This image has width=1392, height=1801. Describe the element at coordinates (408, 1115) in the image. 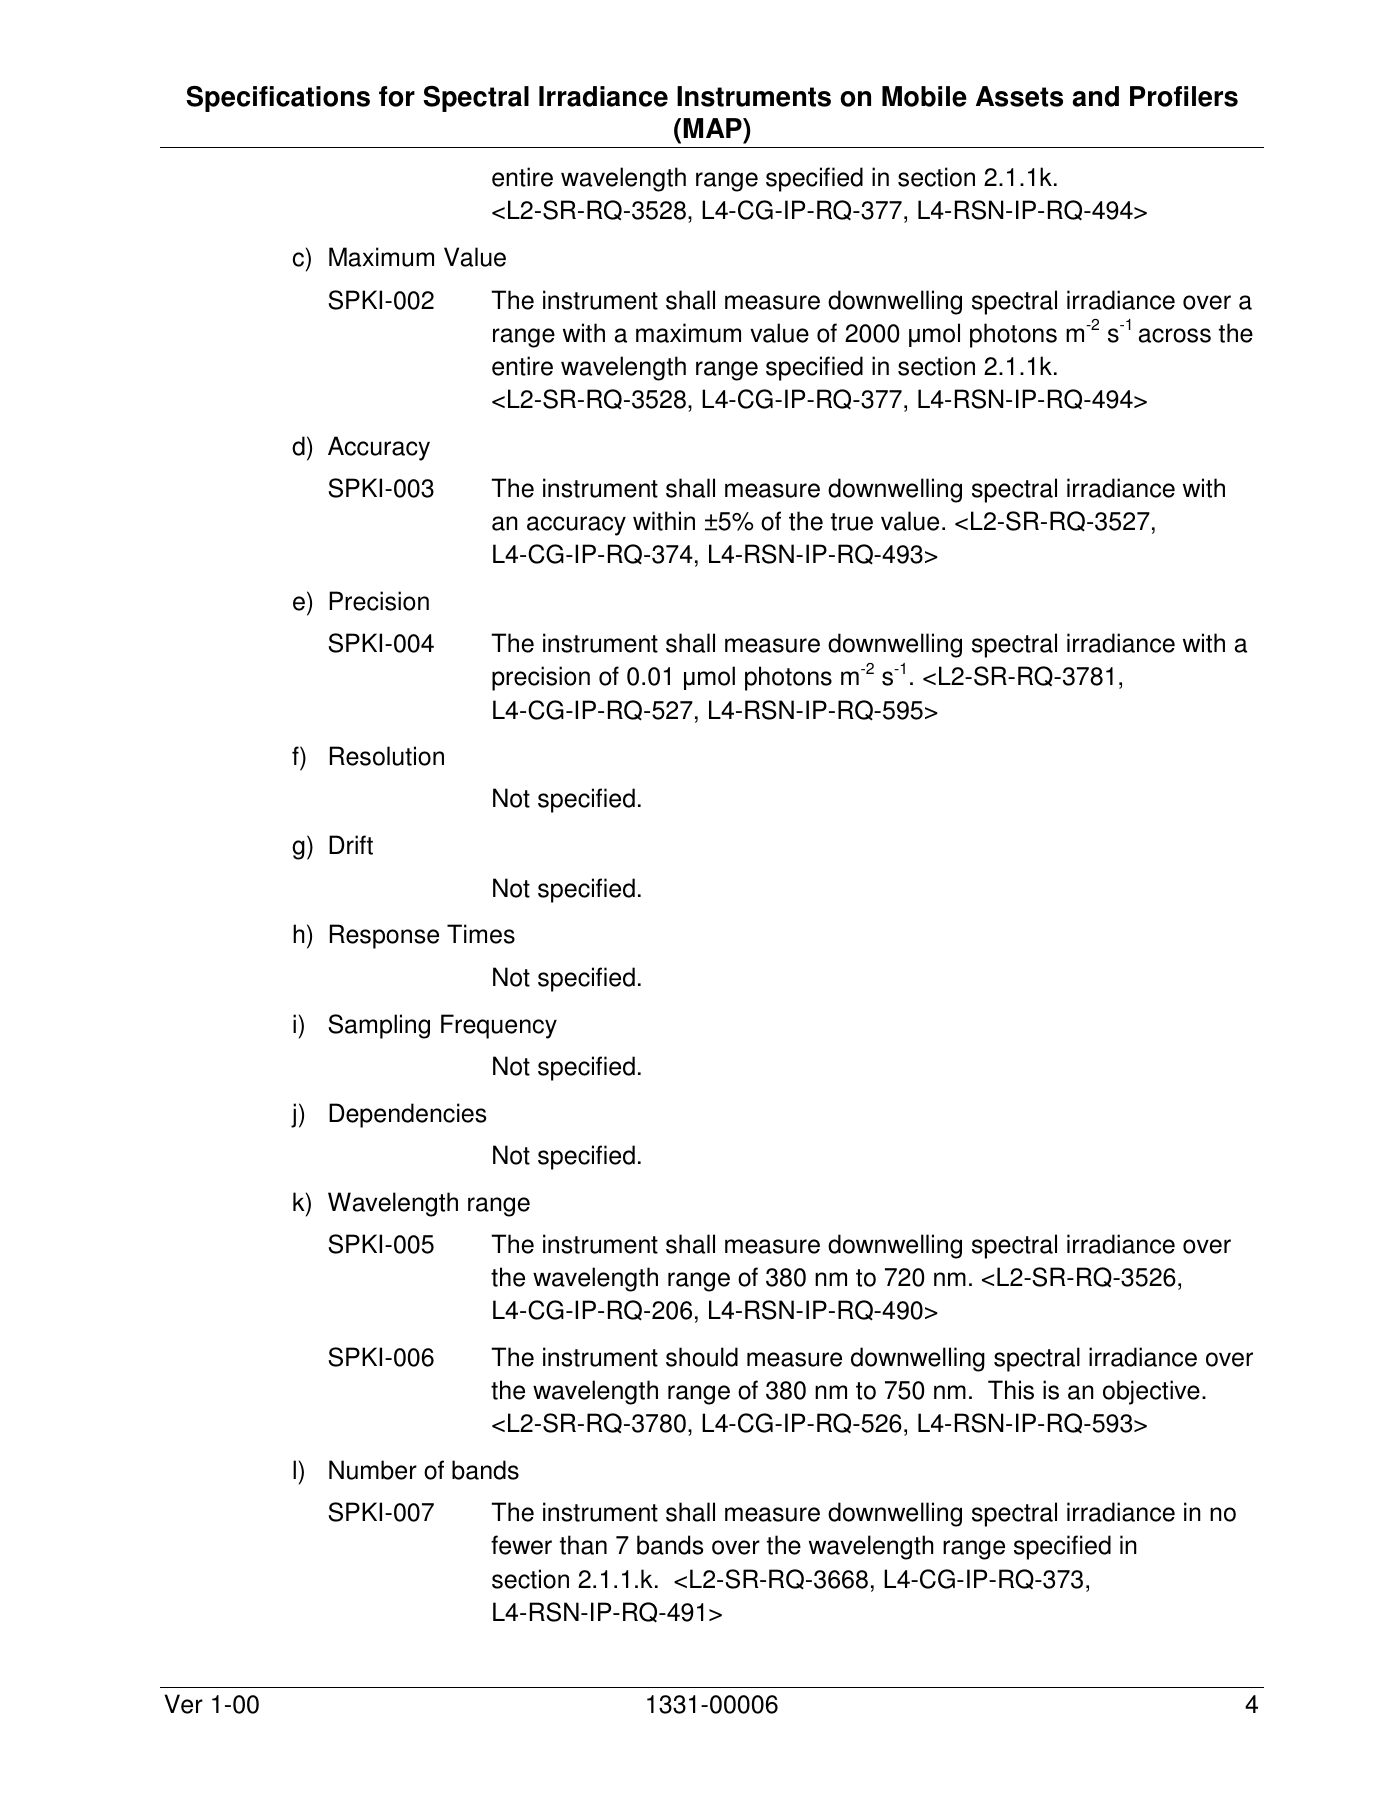

I see `Dependencies` at that location.
